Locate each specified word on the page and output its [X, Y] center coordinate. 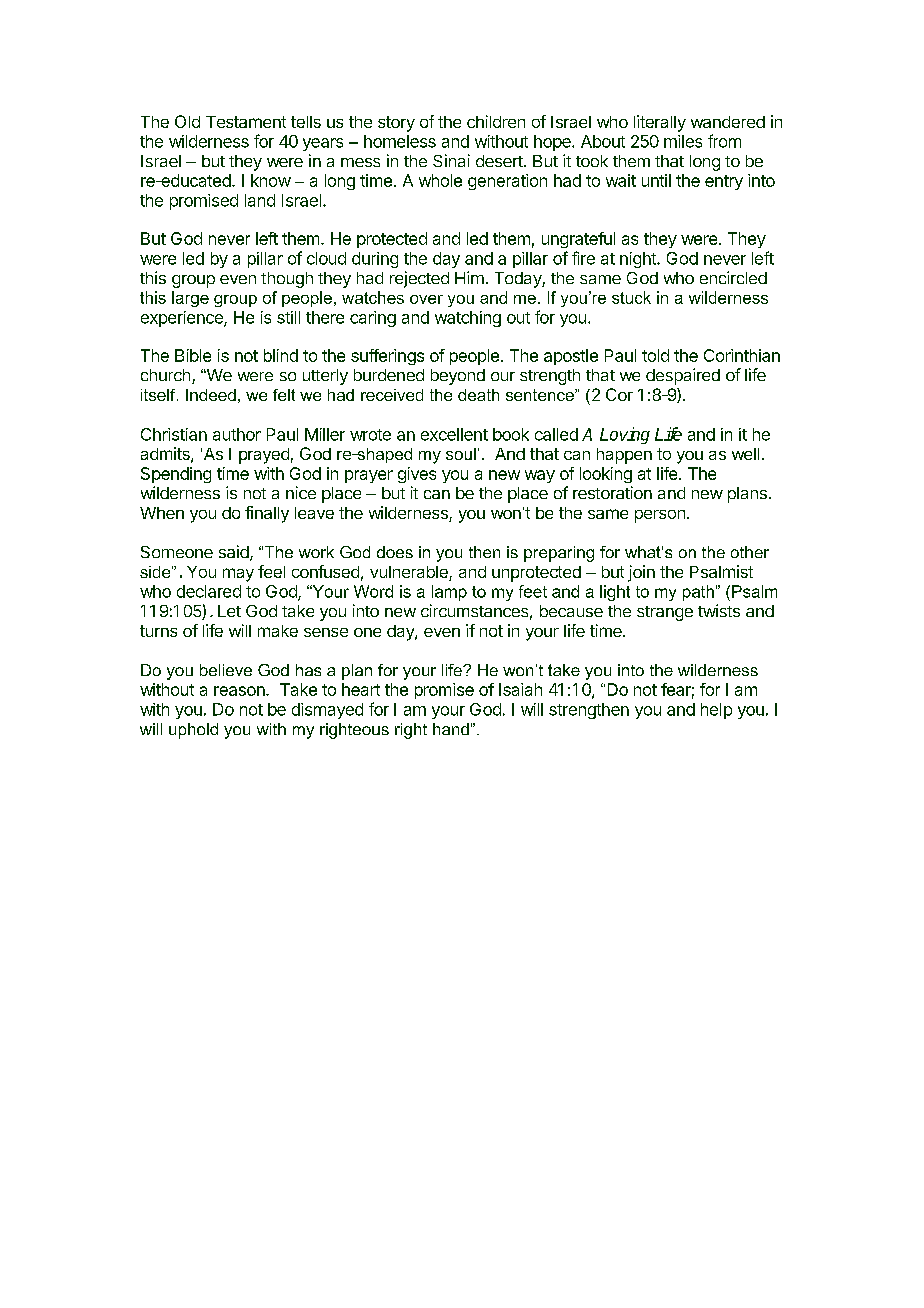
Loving [625, 435]
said [235, 553]
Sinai [451, 160]
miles [683, 141]
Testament [246, 122]
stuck [631, 297]
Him [469, 277]
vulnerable [410, 573]
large [190, 299]
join [641, 573]
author [237, 434]
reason [240, 691]
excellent [454, 434]
